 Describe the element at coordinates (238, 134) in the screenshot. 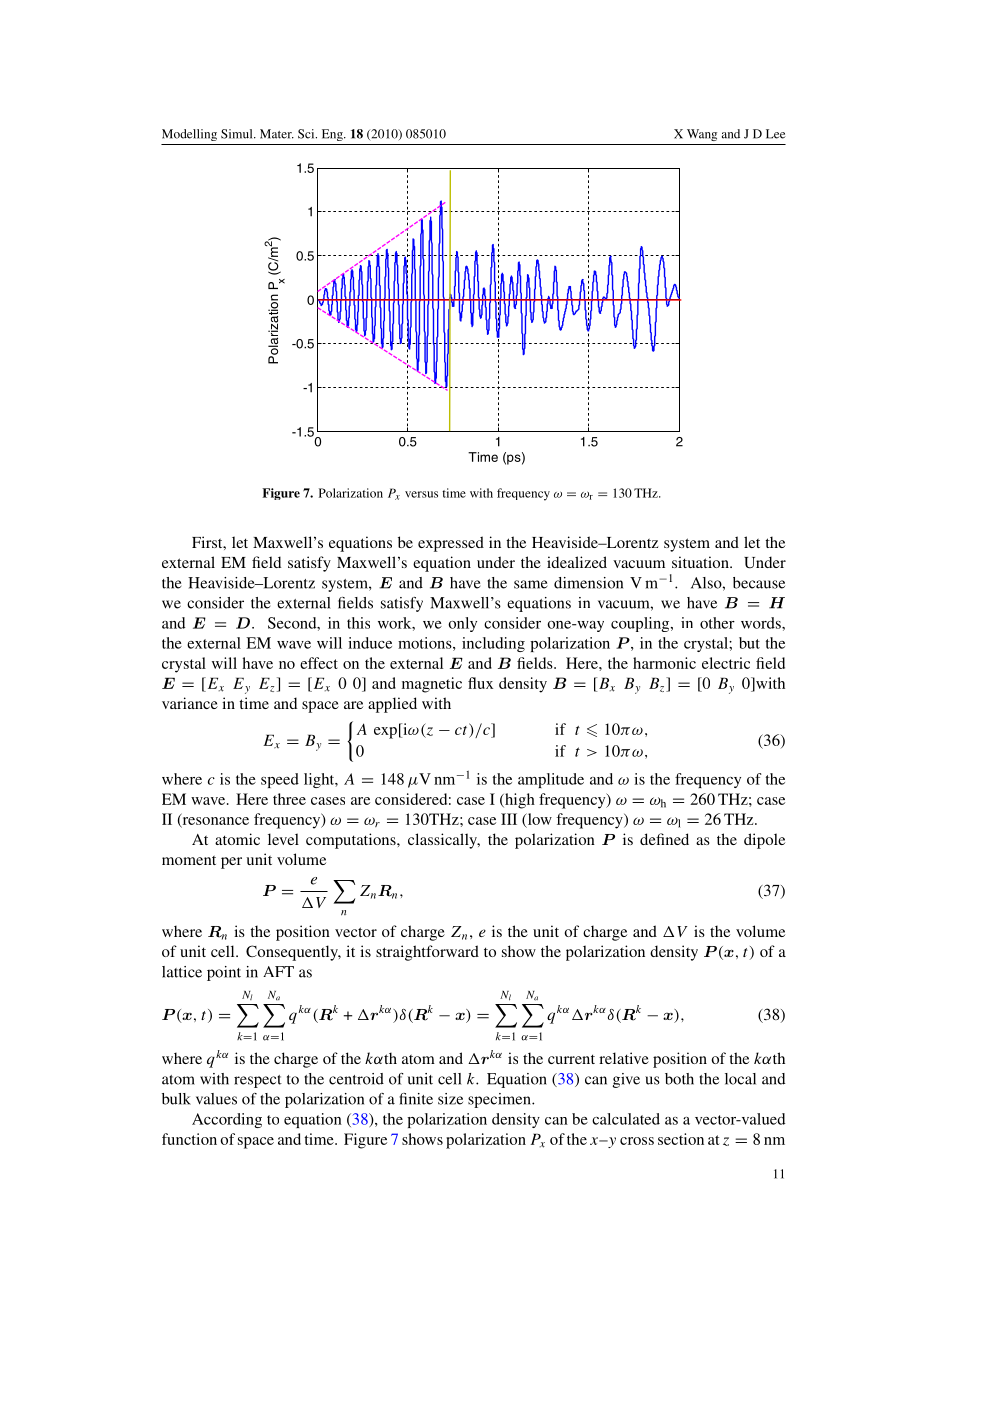

I see `Simul` at that location.
